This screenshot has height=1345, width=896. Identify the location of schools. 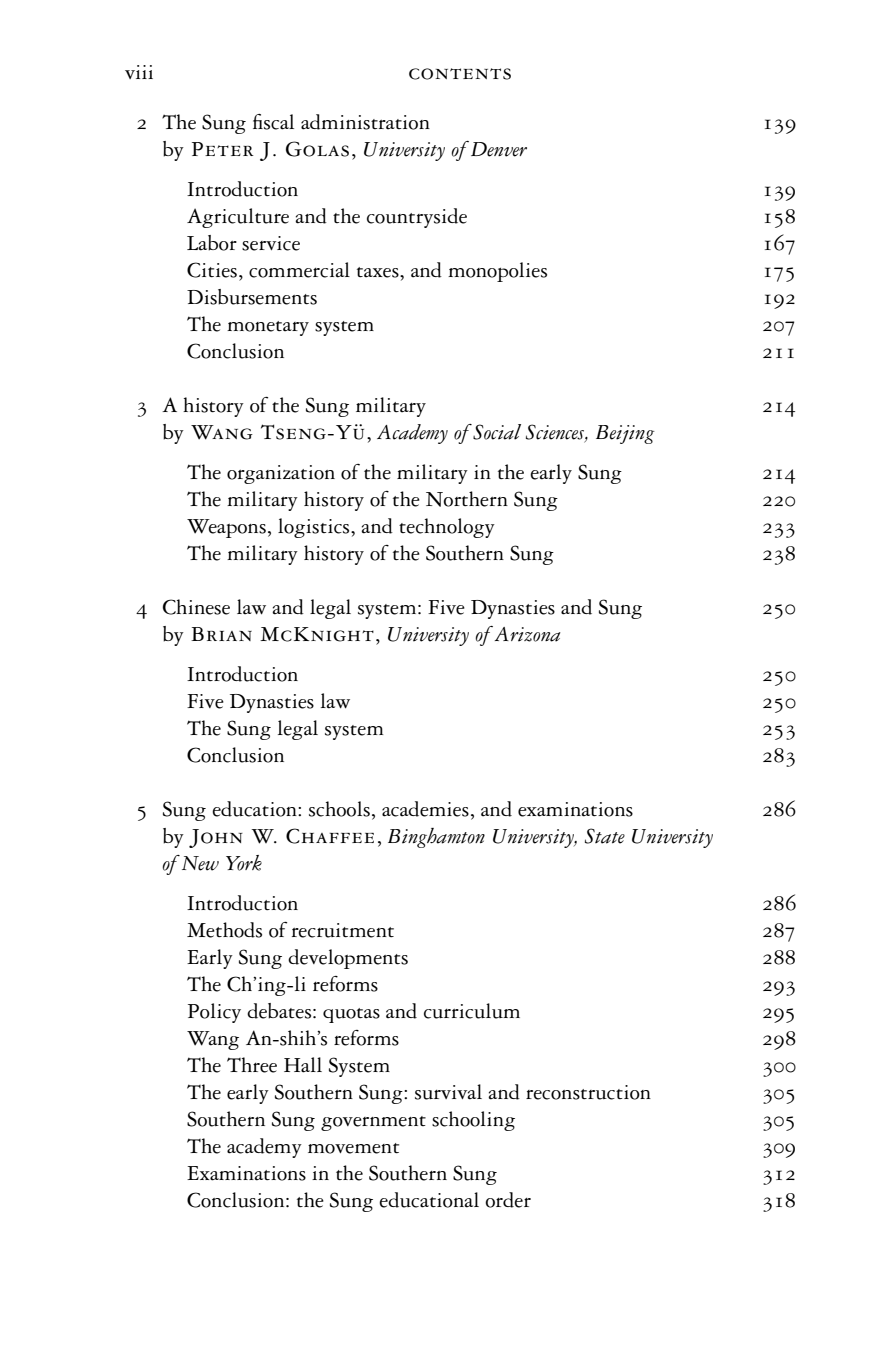
(339, 809).
